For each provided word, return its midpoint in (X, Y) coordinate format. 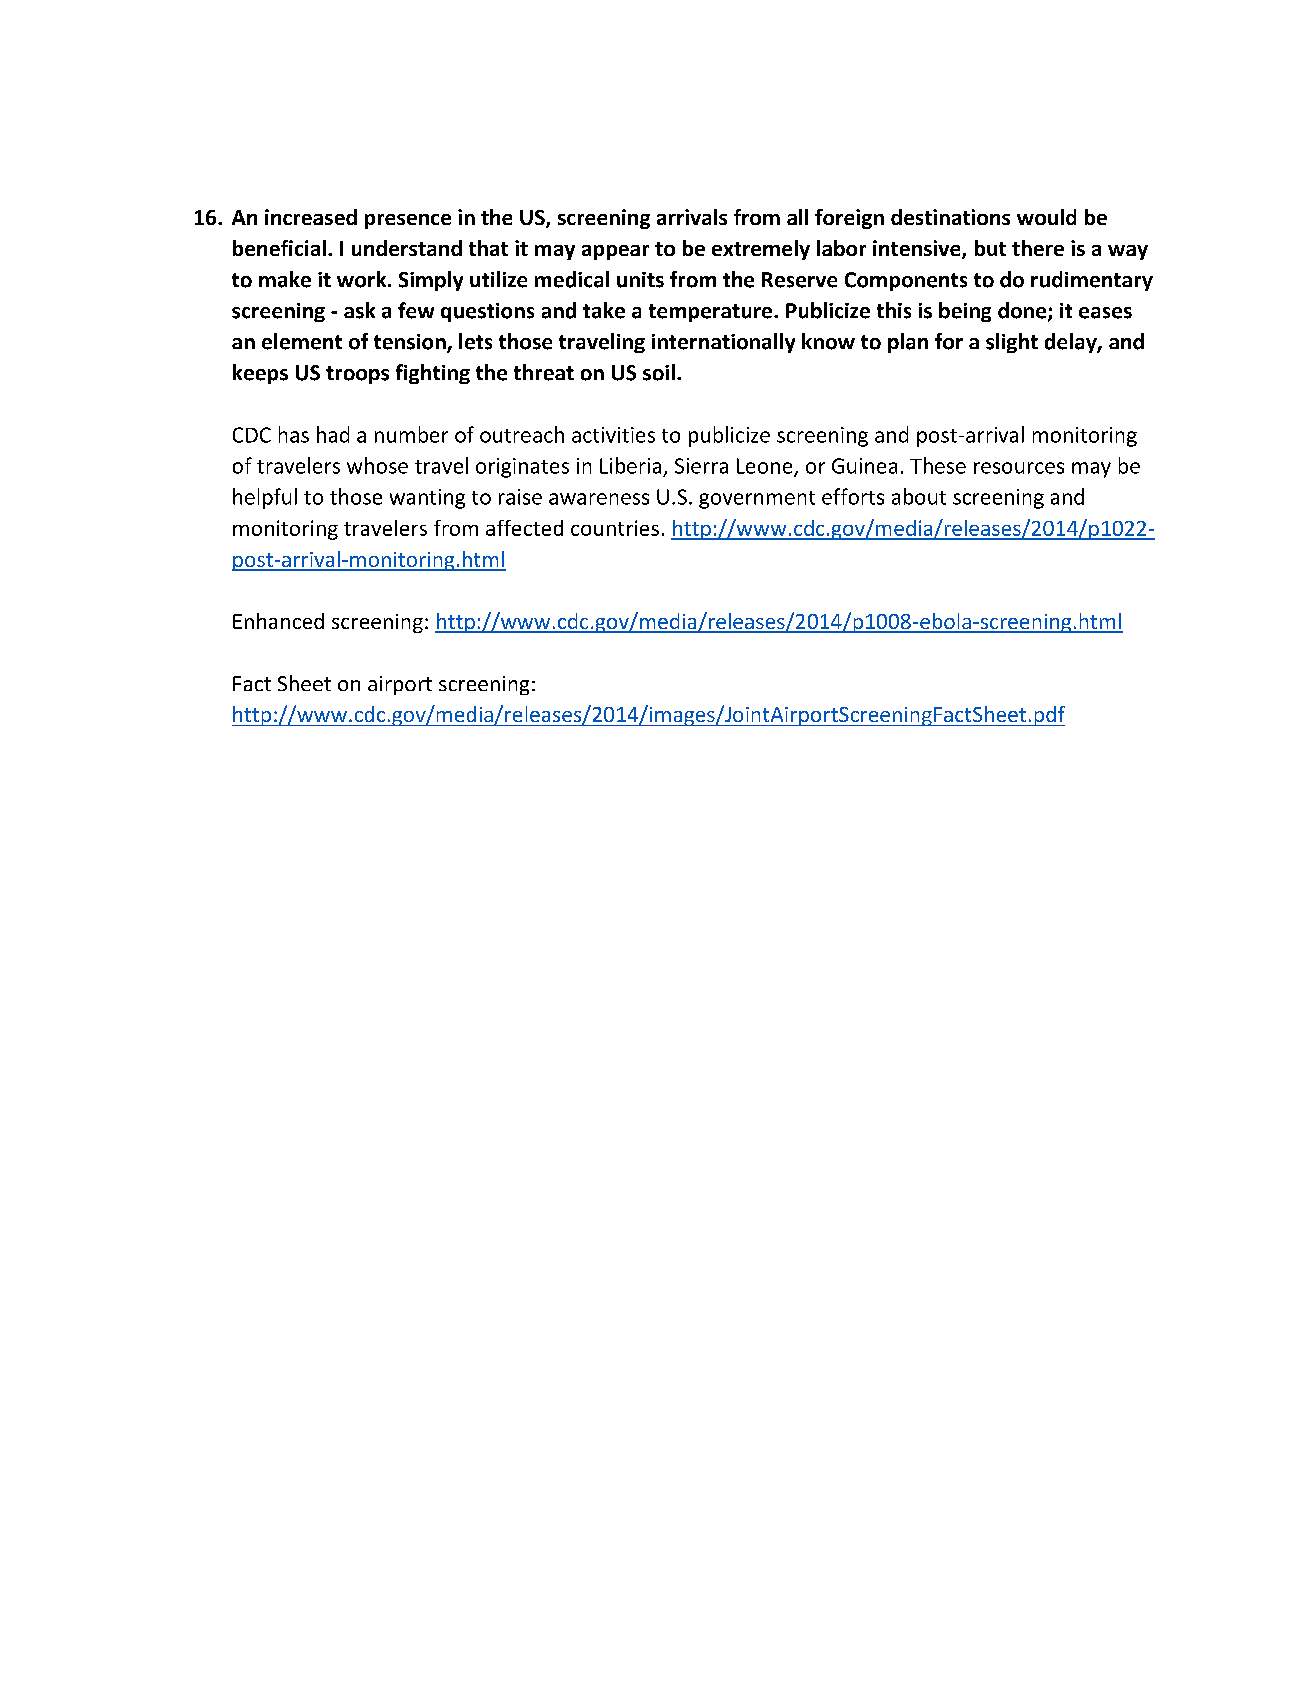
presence (408, 221)
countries (615, 528)
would (1046, 217)
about (919, 496)
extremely (761, 250)
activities (613, 435)
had (333, 434)
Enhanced (278, 621)
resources (1019, 468)
